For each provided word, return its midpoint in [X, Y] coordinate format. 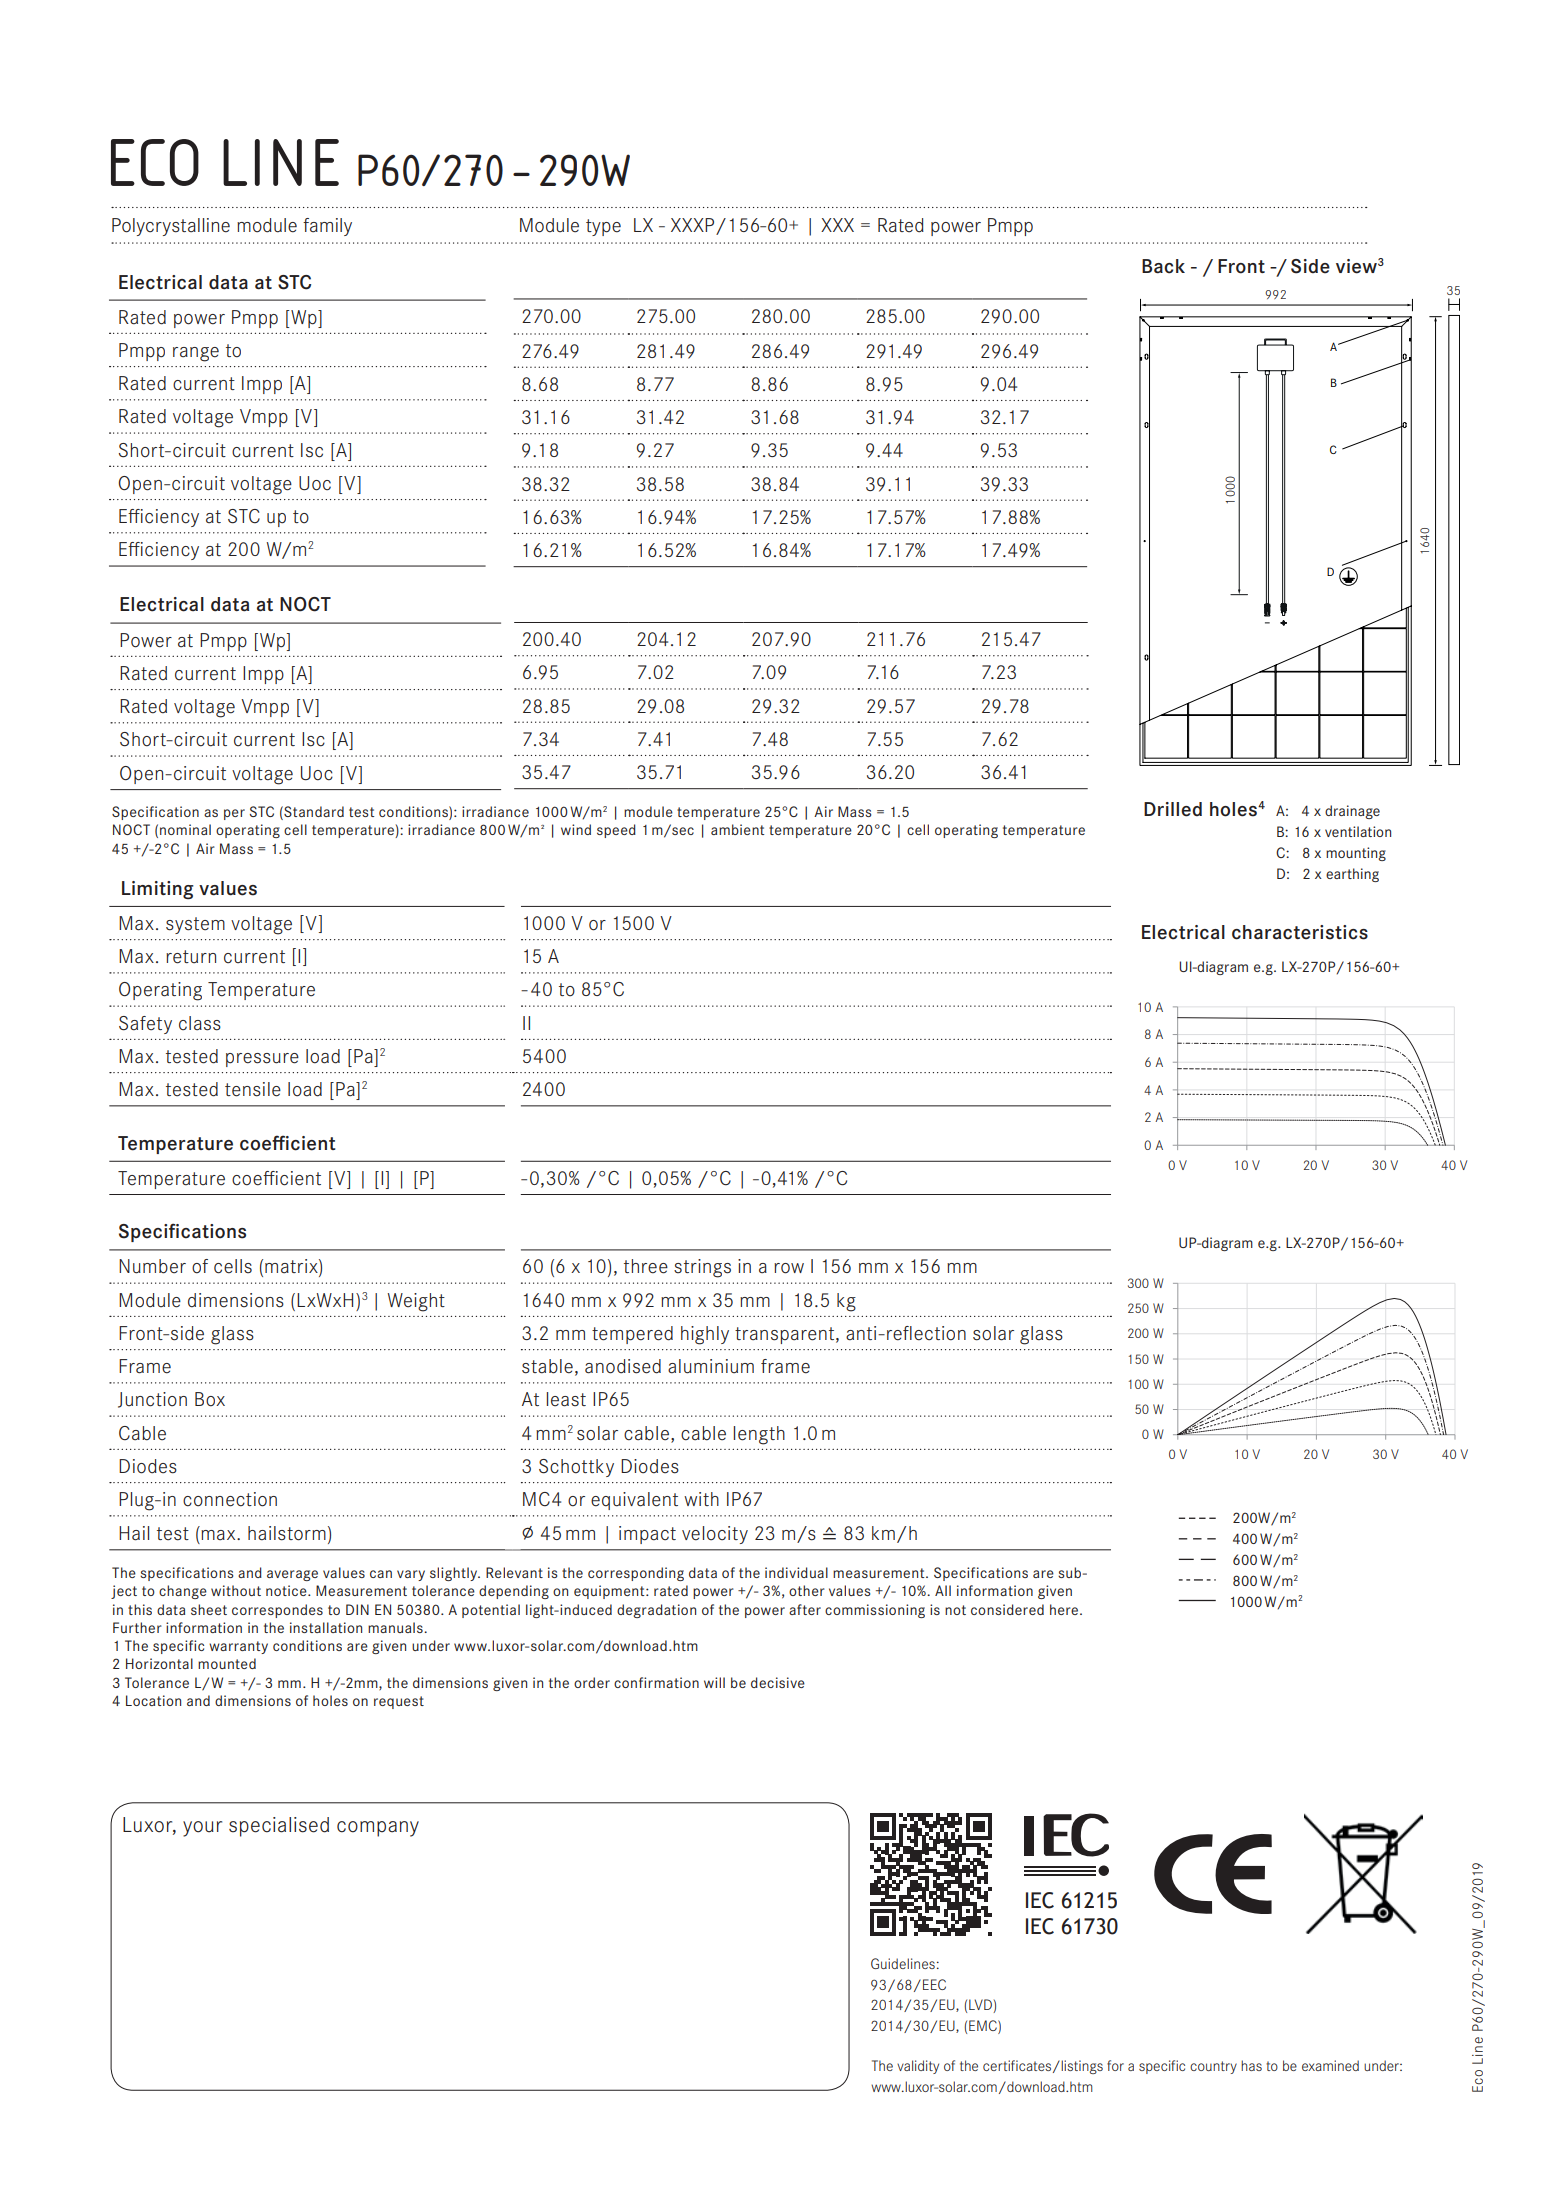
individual [796, 1572]
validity [918, 2067]
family [327, 227]
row [789, 1268]
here [1065, 1609]
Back [1163, 266]
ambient [737, 829]
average [292, 1575]
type [603, 227]
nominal [185, 829]
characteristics [1300, 932]
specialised [279, 1827]
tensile [253, 1089]
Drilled [1173, 809]
